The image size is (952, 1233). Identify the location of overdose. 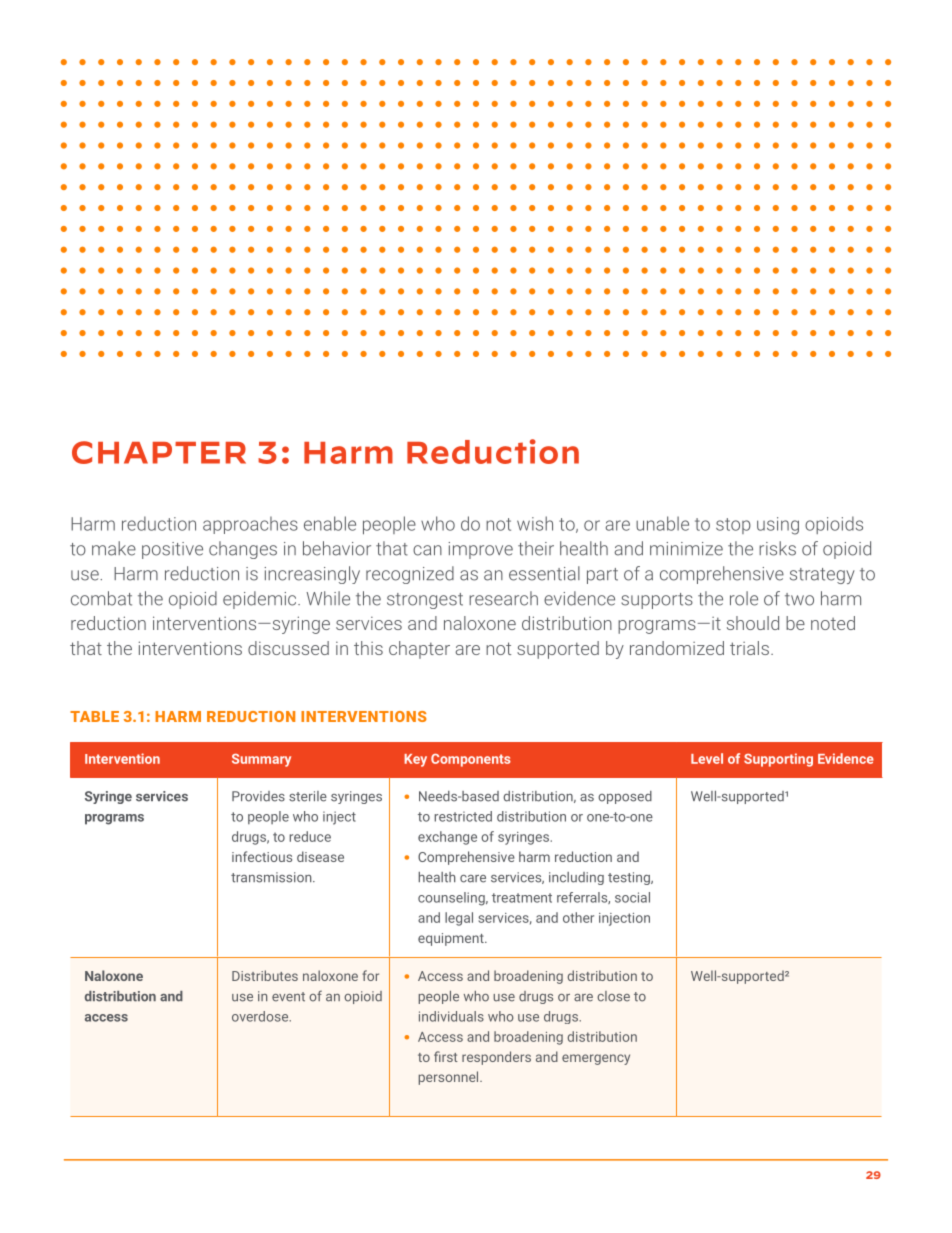
(261, 1016).
